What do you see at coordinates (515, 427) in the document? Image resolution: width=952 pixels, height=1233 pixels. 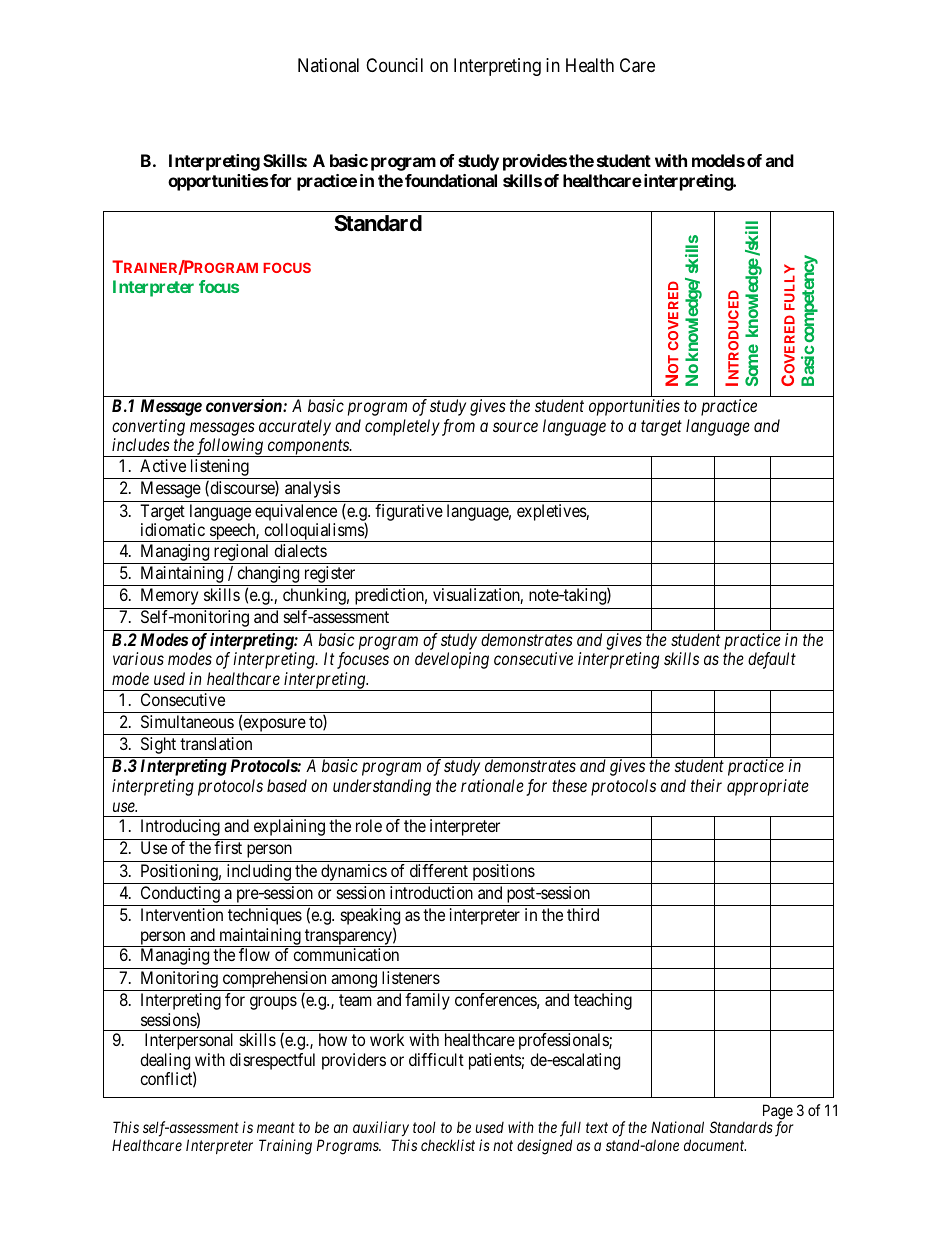 I see `source` at bounding box center [515, 427].
